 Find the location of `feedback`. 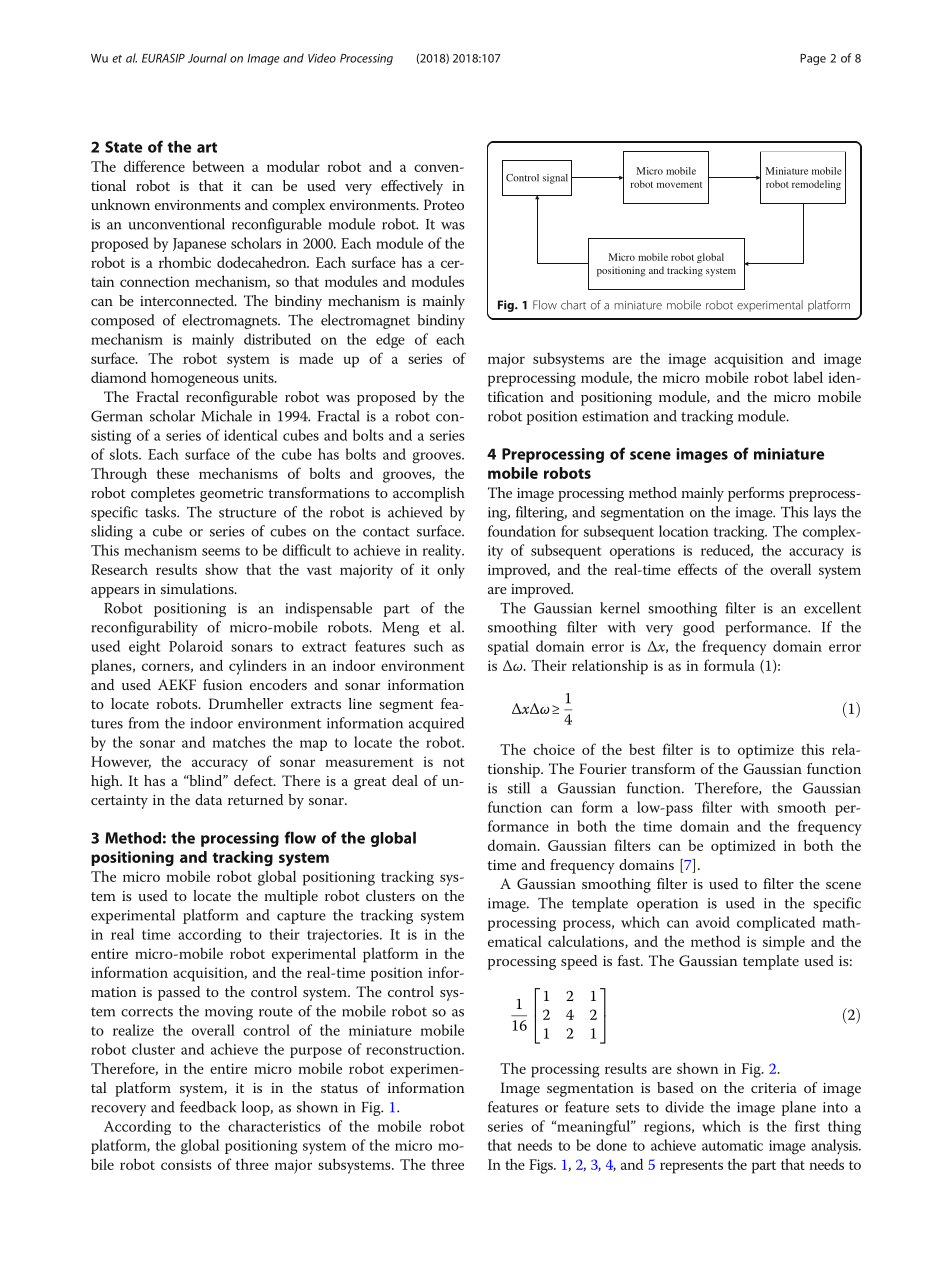

feedback is located at coordinates (208, 1107).
